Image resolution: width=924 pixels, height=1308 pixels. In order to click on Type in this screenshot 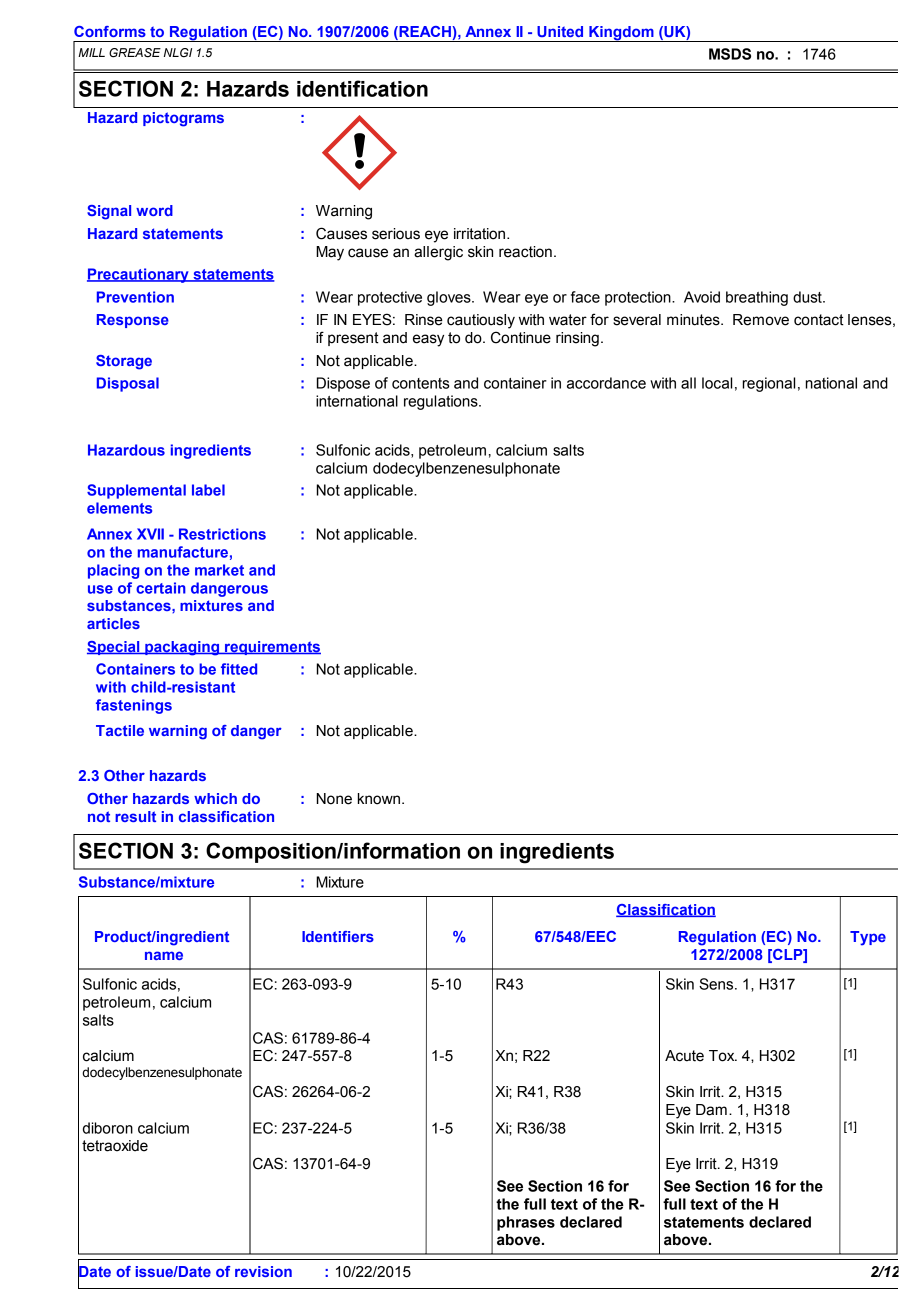, I will do `click(868, 938)`.
